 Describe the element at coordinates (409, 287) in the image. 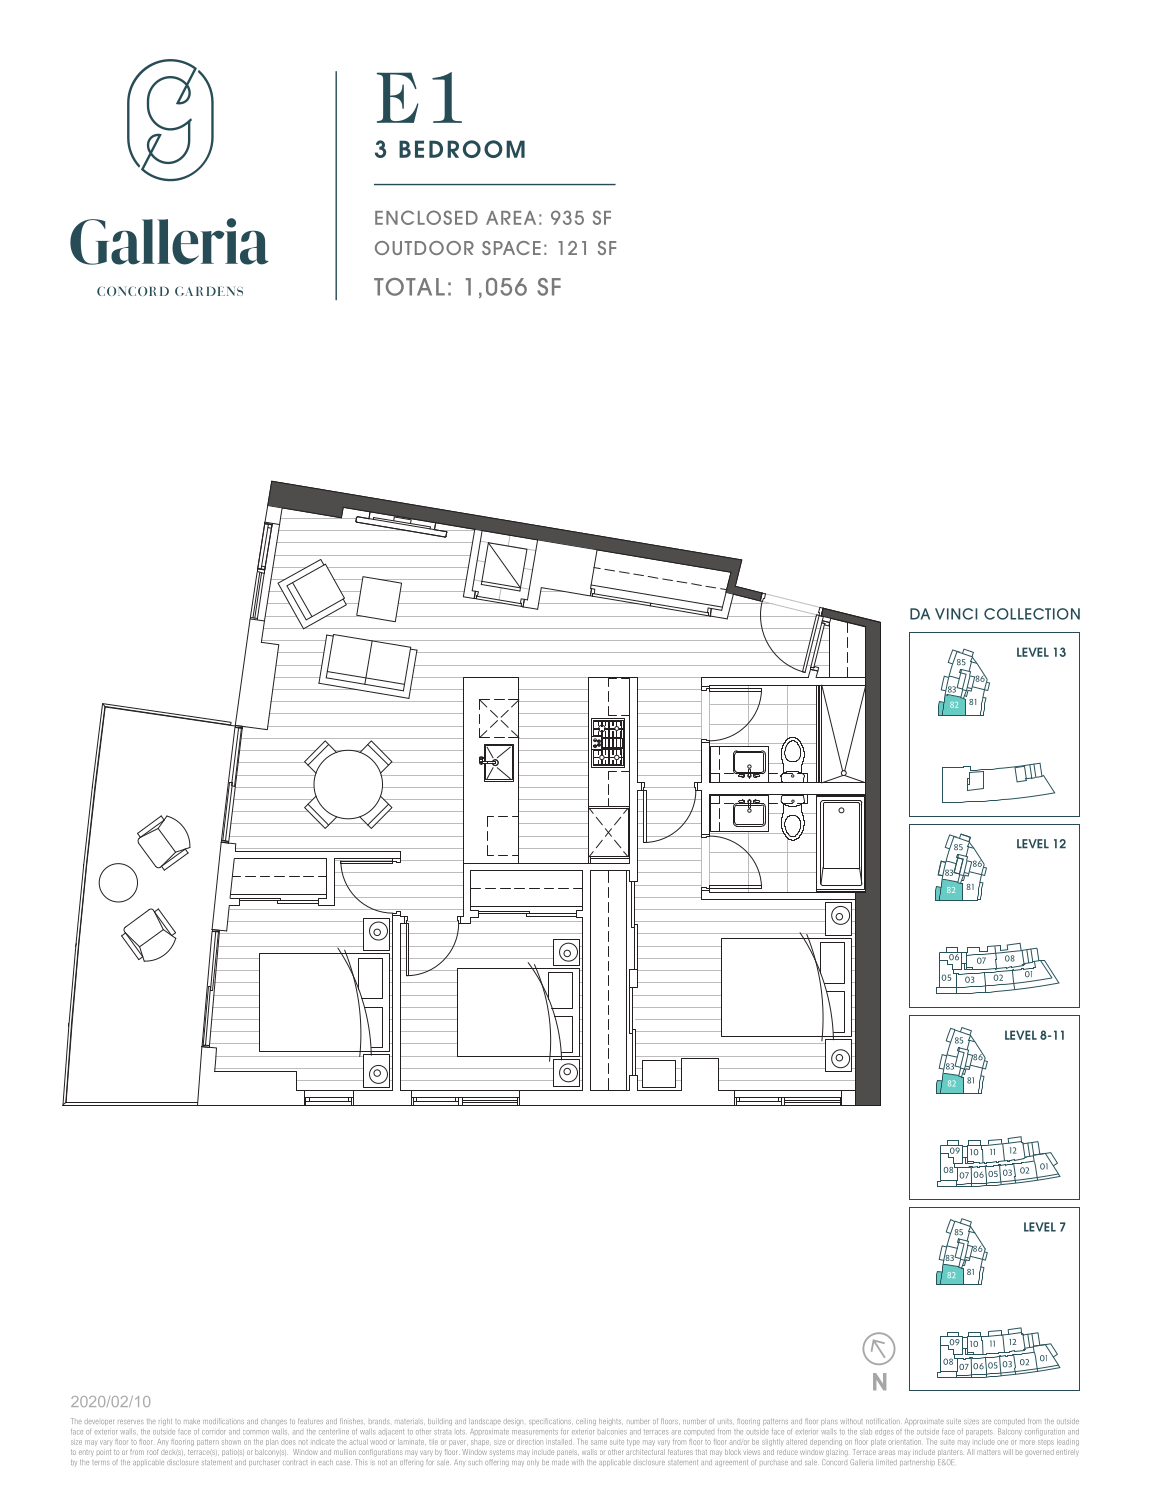

I see `TOTAL` at that location.
